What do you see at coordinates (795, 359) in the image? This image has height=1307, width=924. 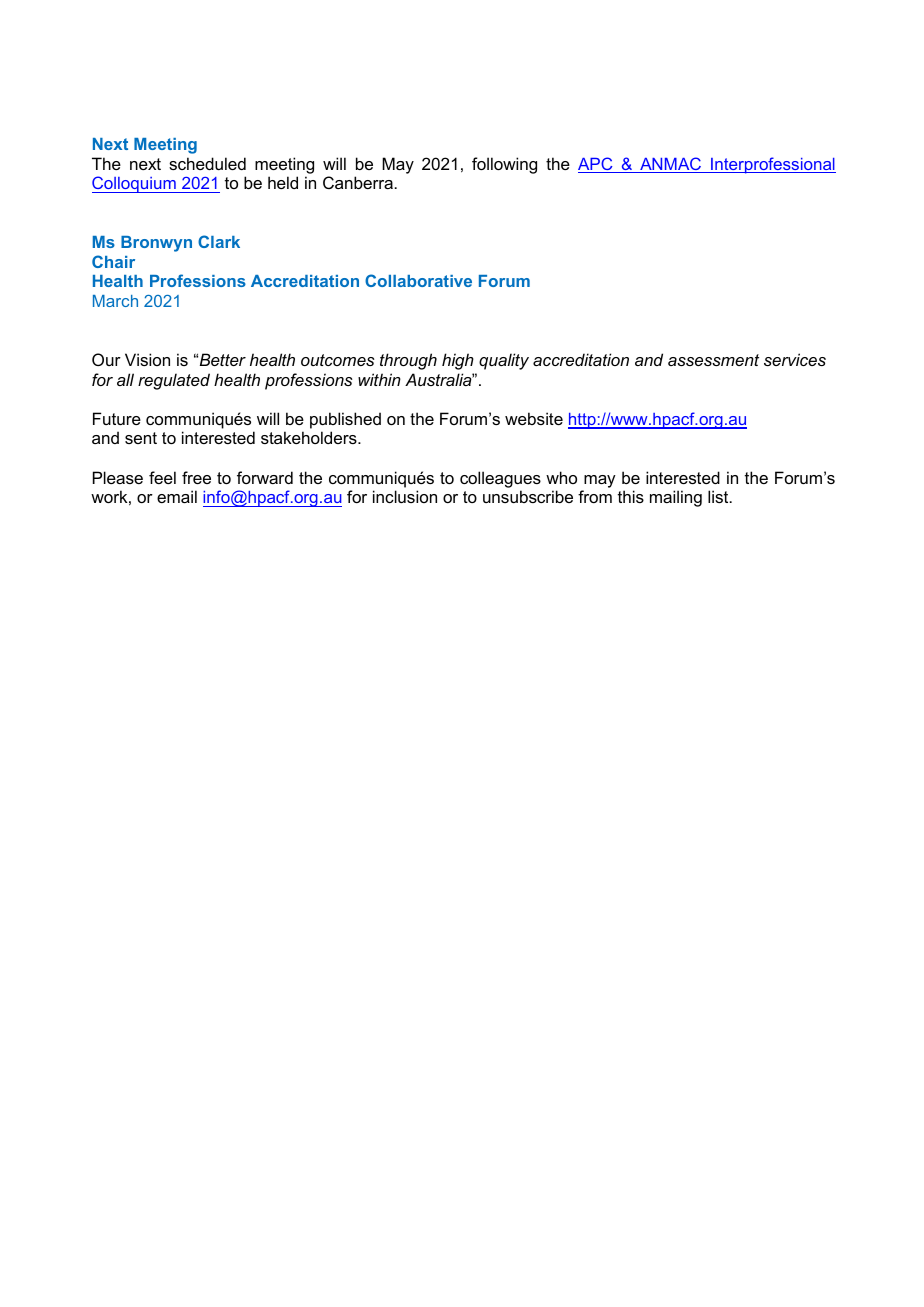 I see `services` at bounding box center [795, 359].
